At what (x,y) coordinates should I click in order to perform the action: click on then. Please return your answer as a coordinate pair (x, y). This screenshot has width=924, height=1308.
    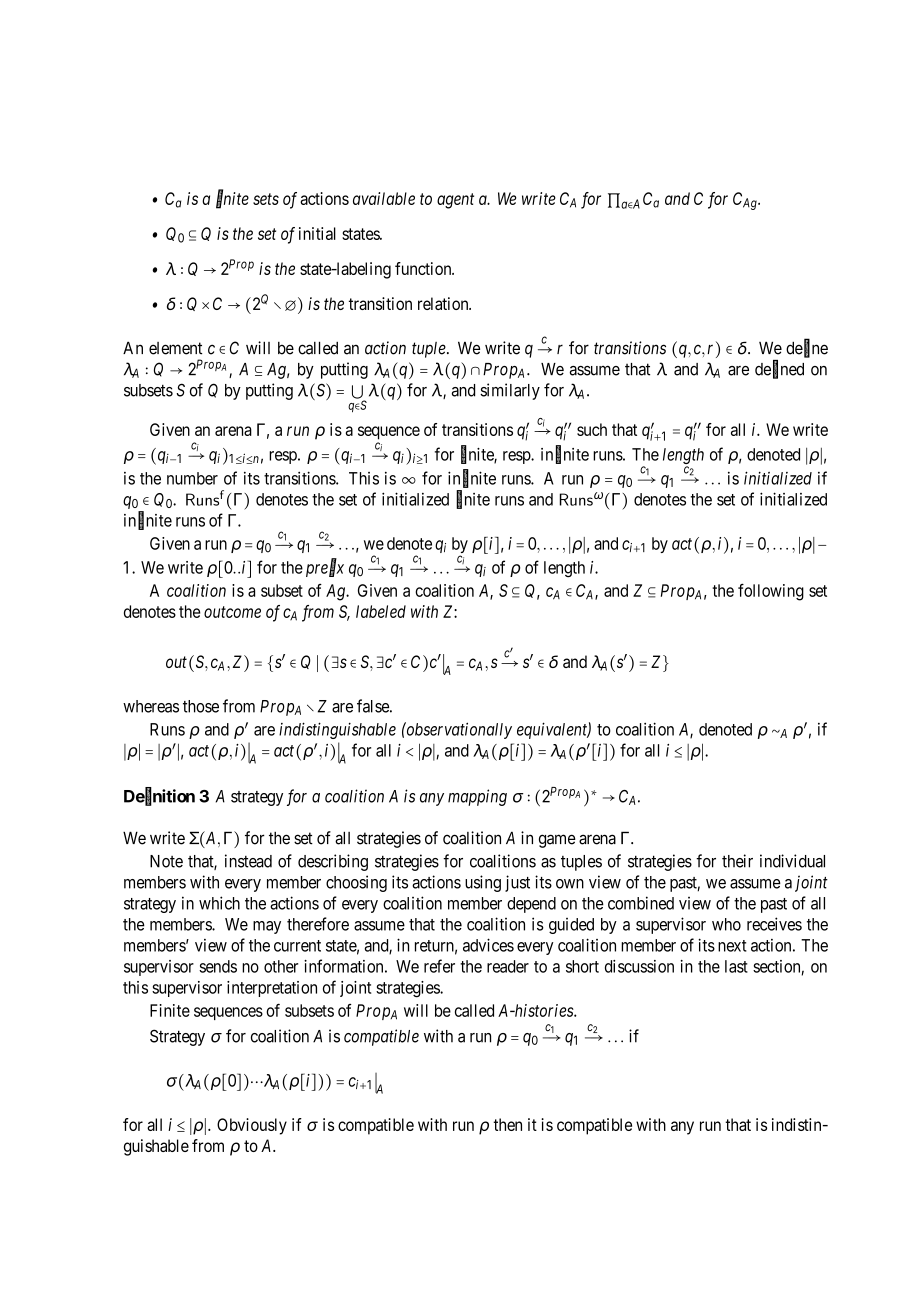
    Looking at the image, I should click on (507, 1124).
